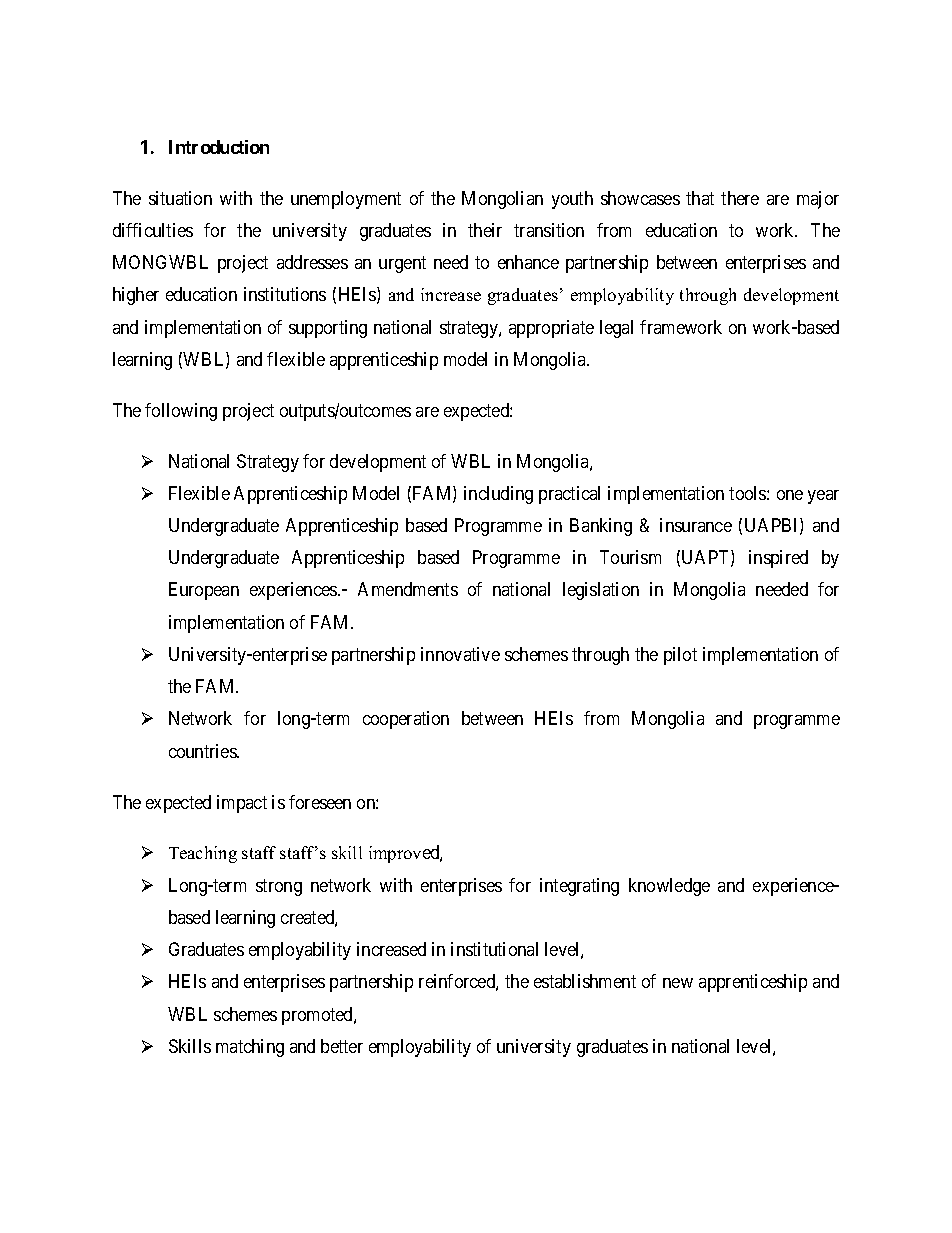 The width and height of the image is (952, 1233). Describe the element at coordinates (204, 591) in the image. I see `European` at that location.
